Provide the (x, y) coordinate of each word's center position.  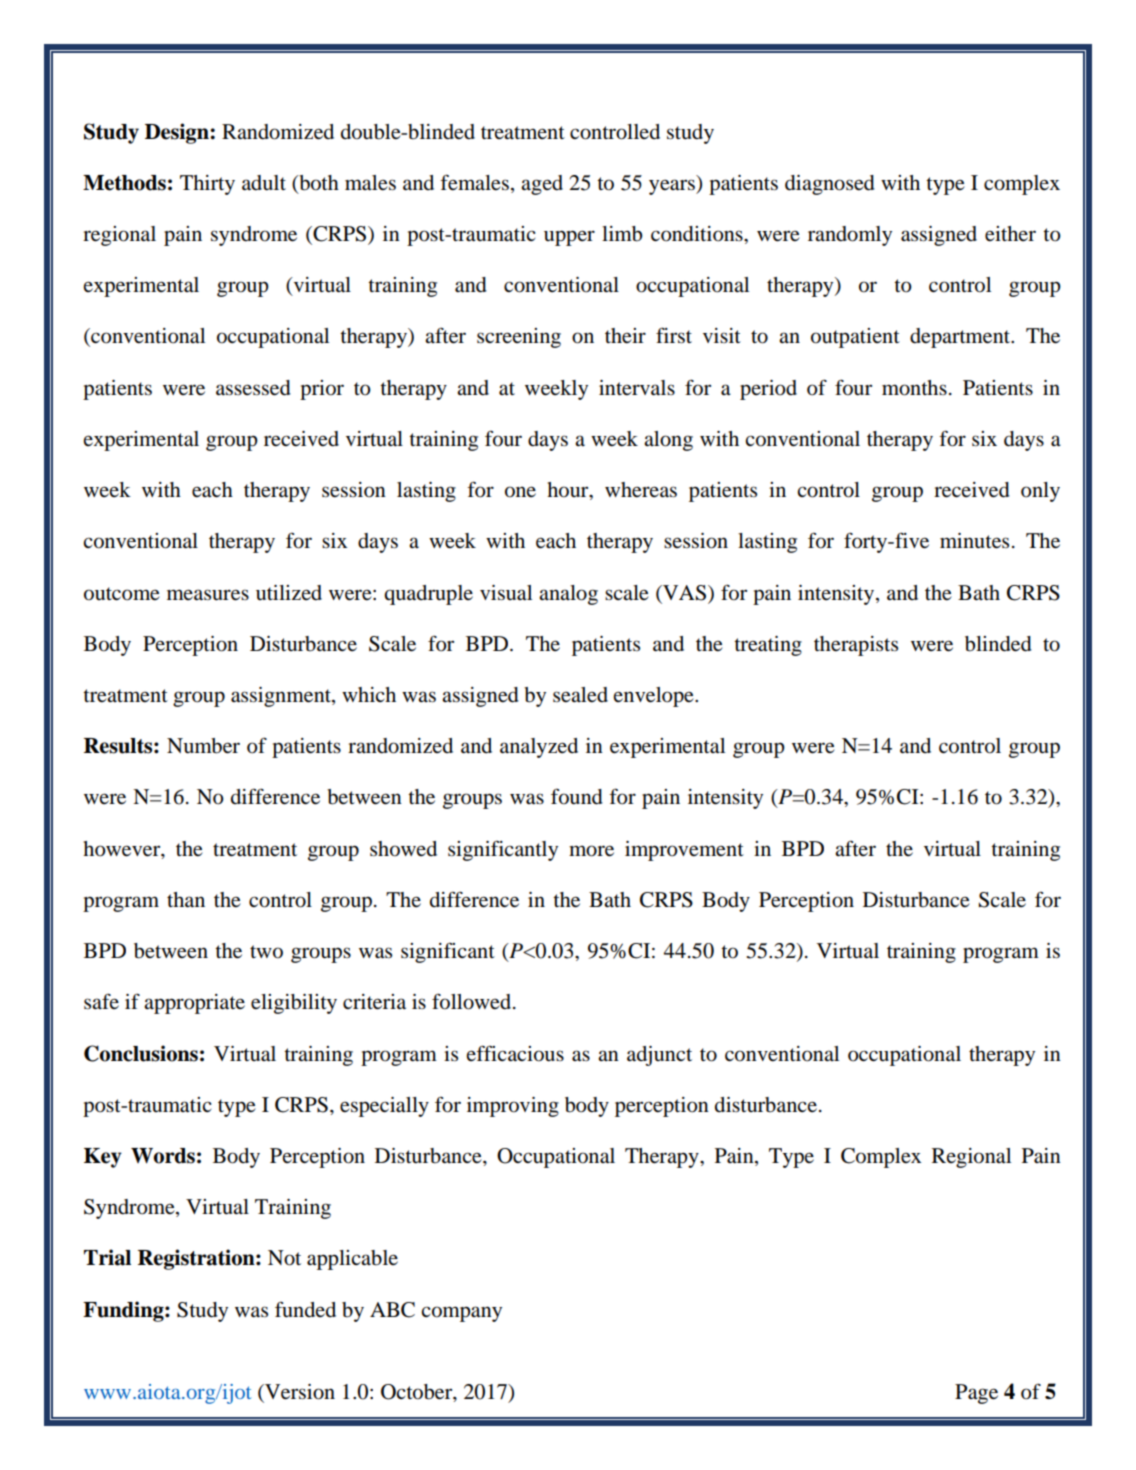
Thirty (207, 185)
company (461, 1314)
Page (976, 1394)
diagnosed (830, 185)
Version (299, 1393)
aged (542, 185)
